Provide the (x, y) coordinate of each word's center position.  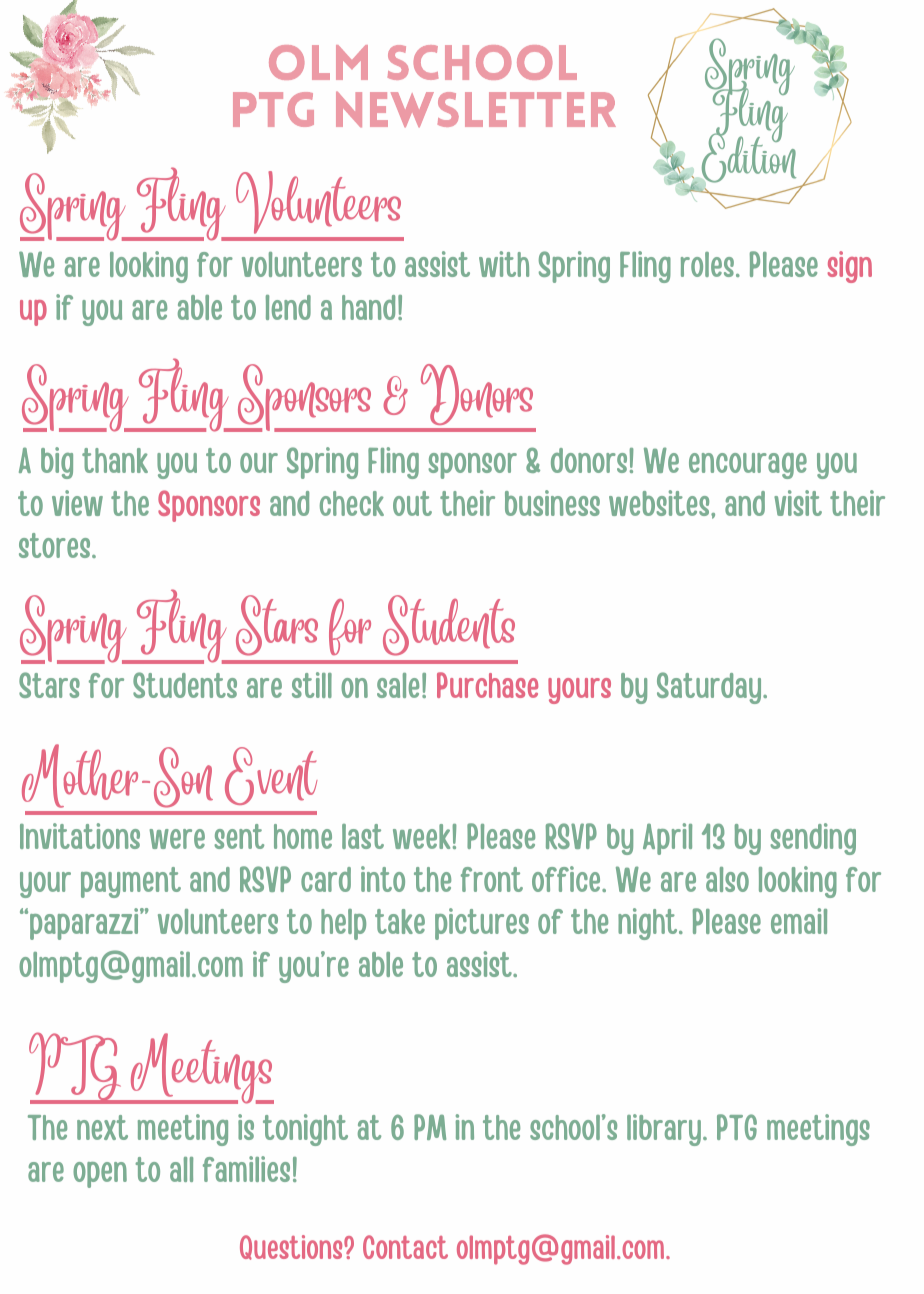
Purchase (487, 685)
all (181, 1169)
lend (288, 307)
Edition (748, 158)
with (504, 264)
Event (271, 776)
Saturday (710, 688)
